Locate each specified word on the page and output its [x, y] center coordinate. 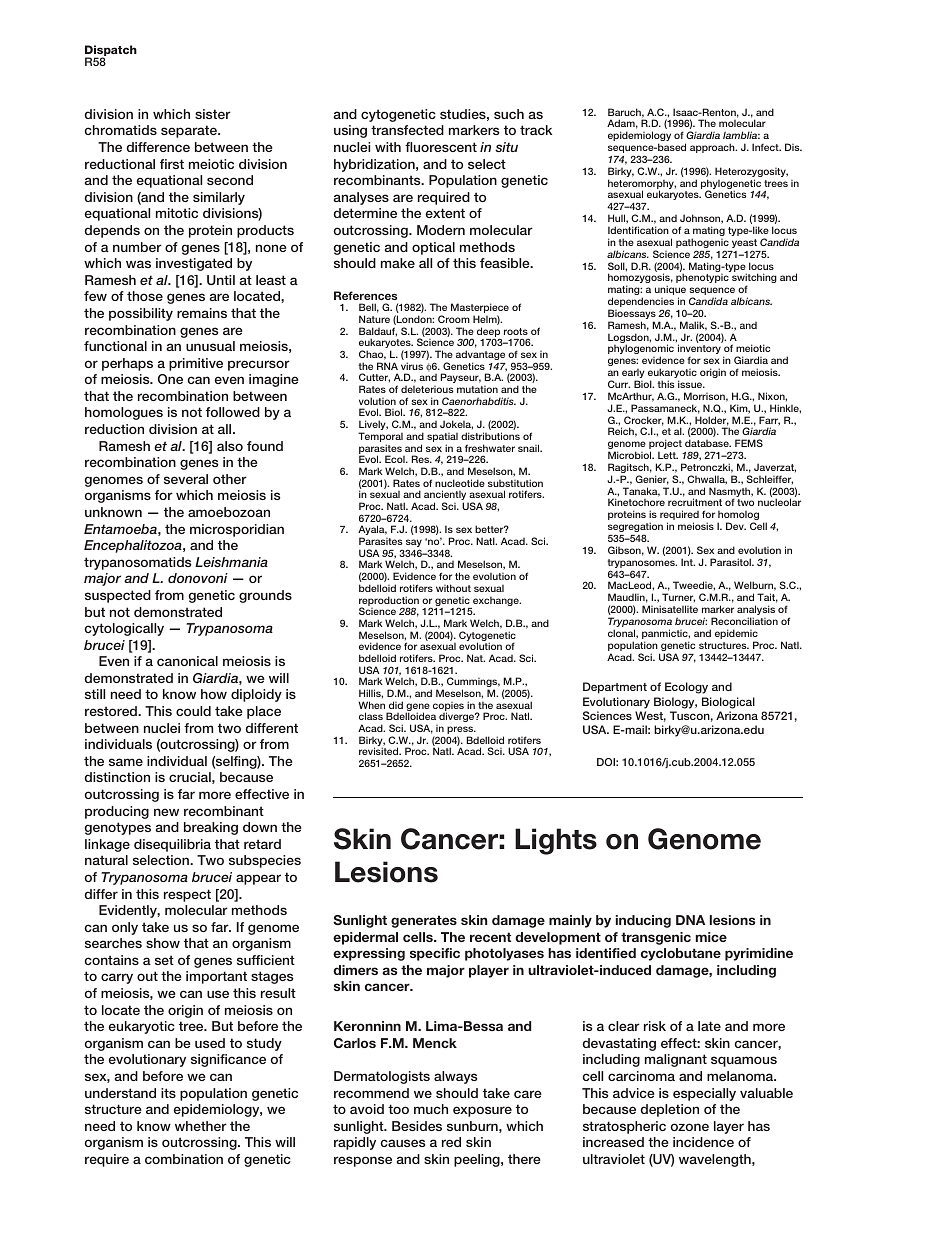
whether [201, 1126]
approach [713, 148]
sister [213, 114]
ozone [690, 1127]
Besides [417, 1126]
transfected [407, 130]
